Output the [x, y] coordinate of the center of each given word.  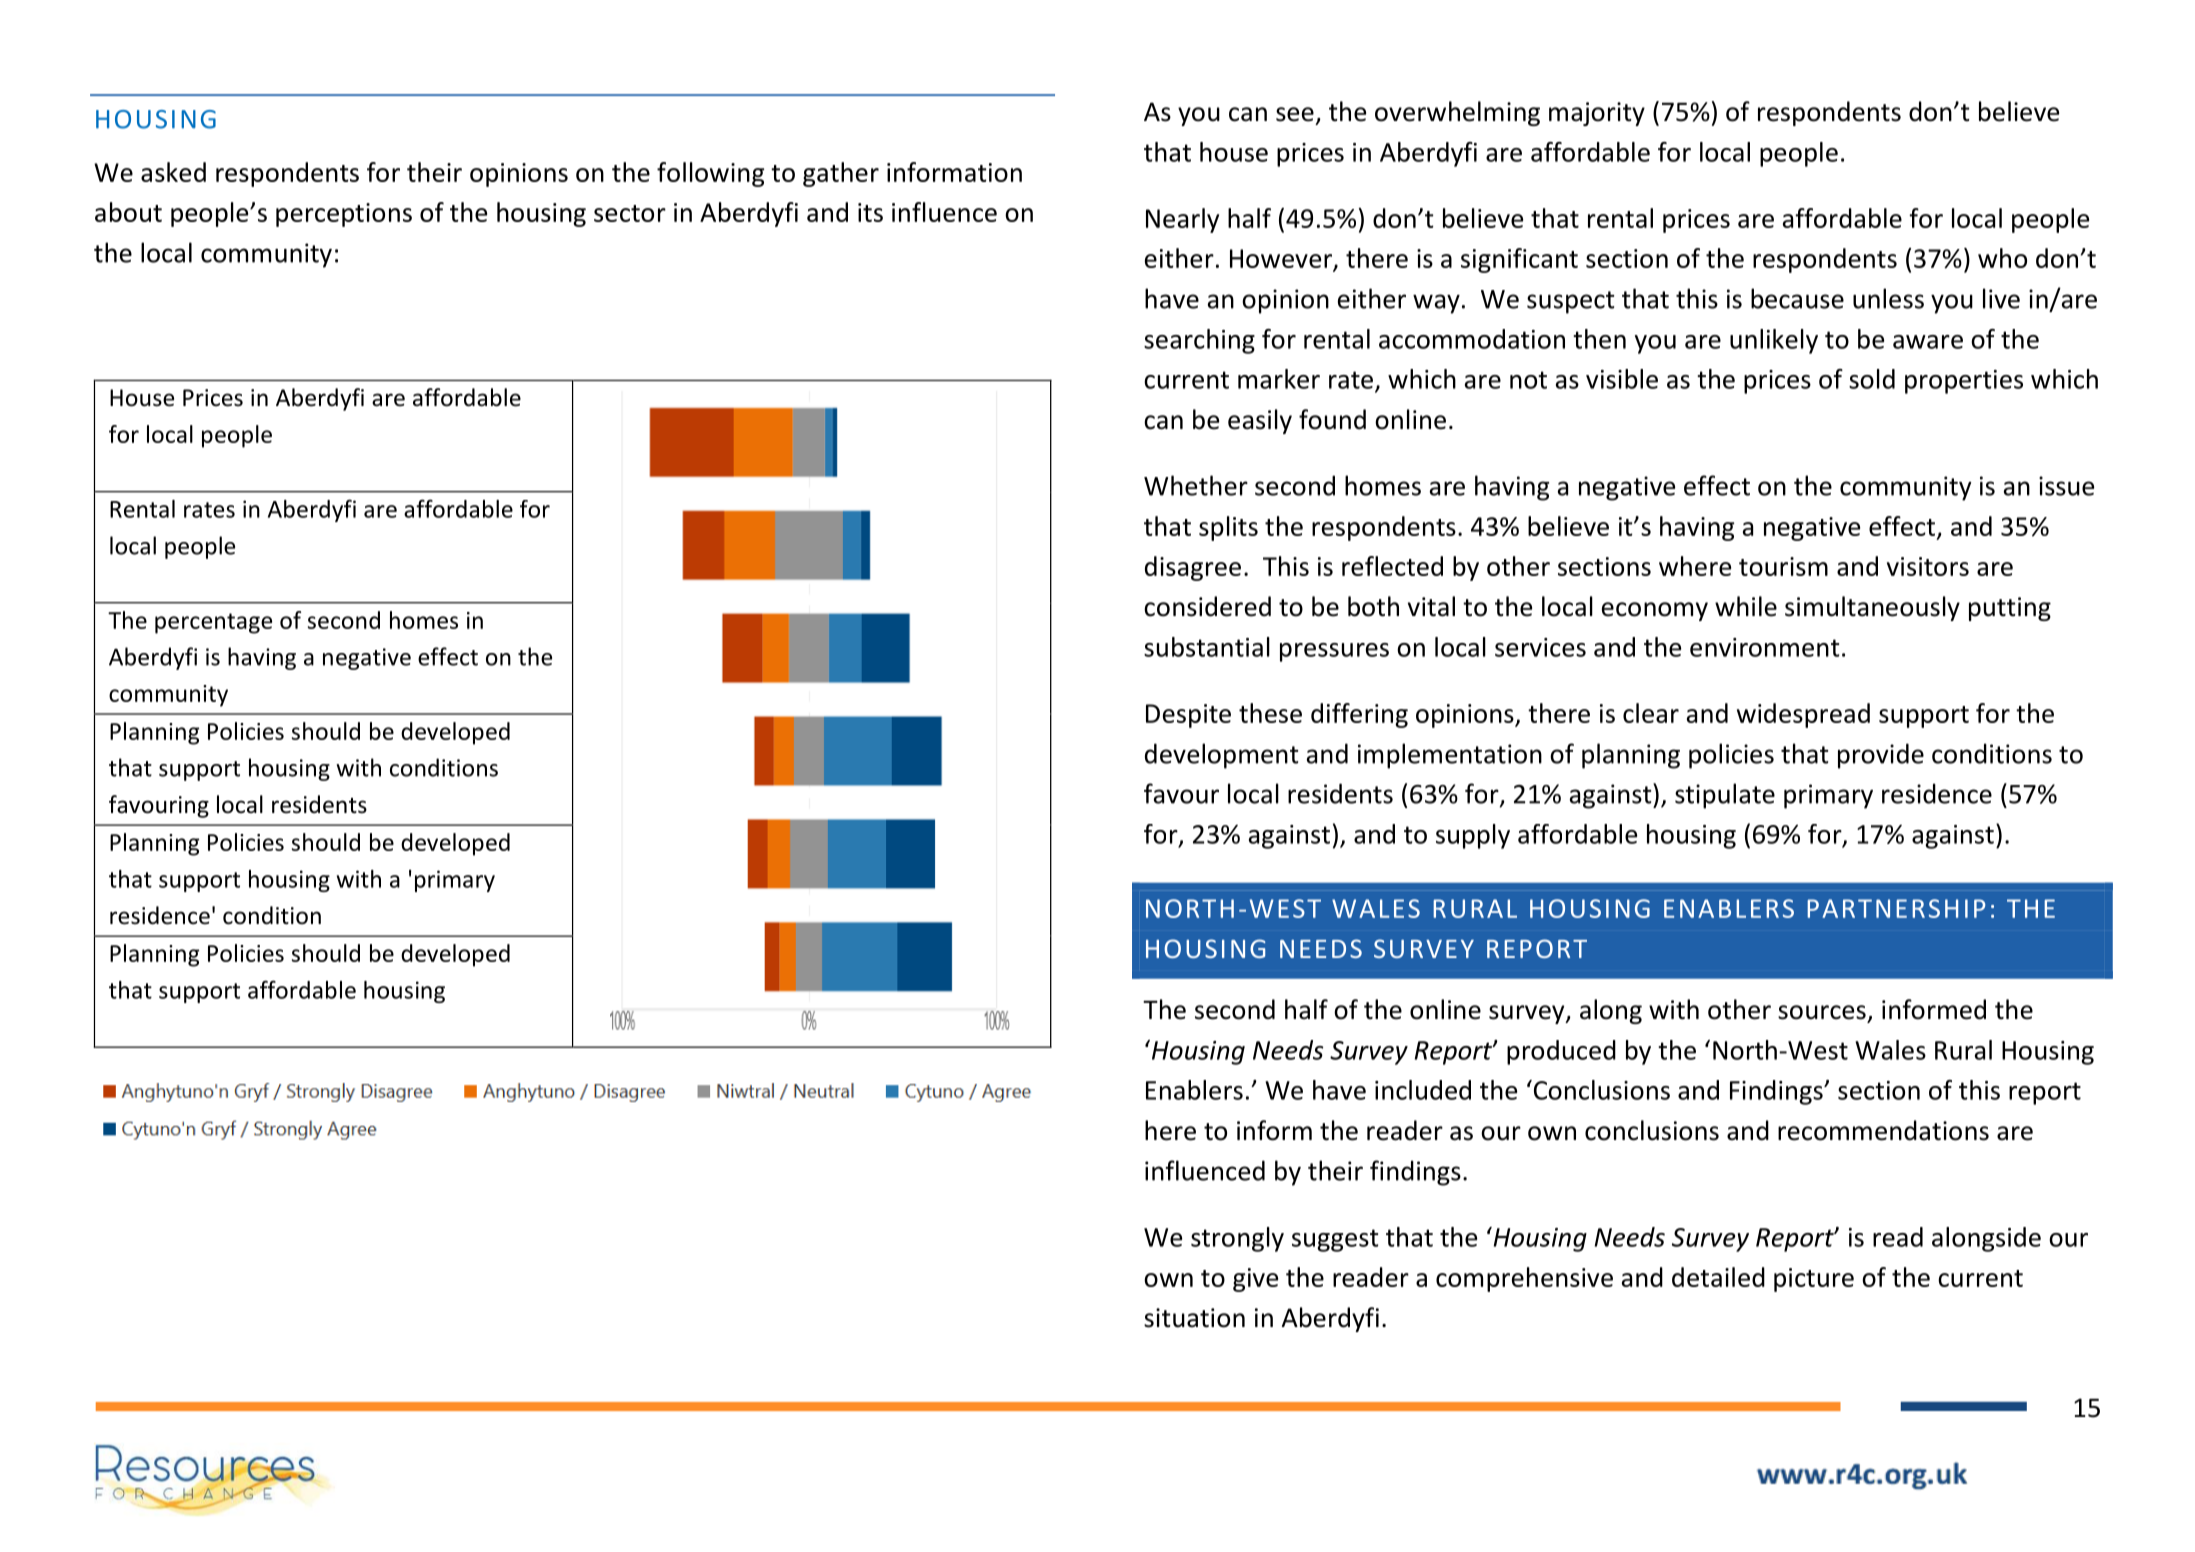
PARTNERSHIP [1896, 908]
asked [173, 172]
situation [1194, 1318]
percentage [213, 623]
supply [1473, 836]
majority [1597, 114]
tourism [1783, 566]
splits [1228, 528]
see [1295, 114]
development [1221, 756]
